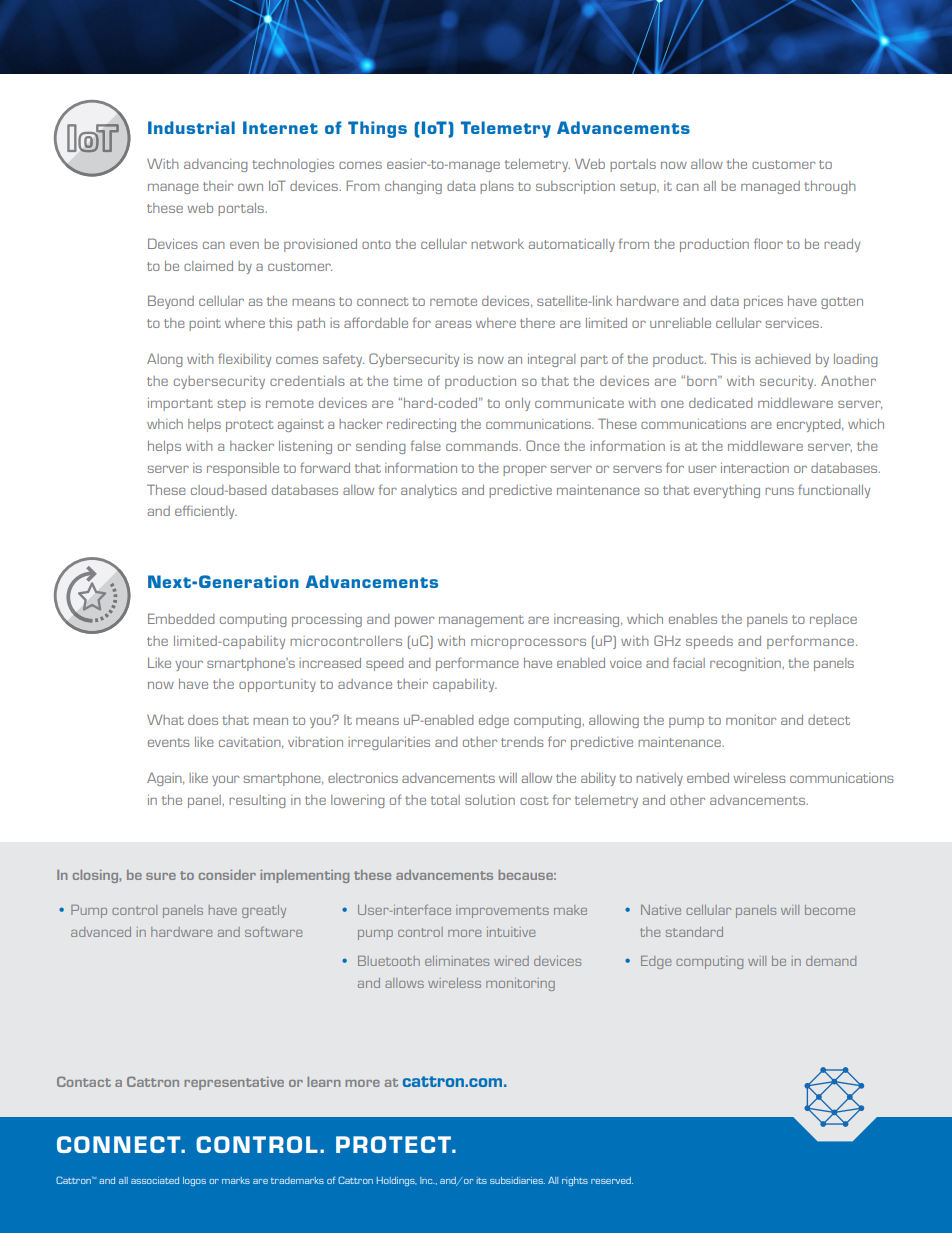 The width and height of the document is (952, 1233). Describe the element at coordinates (429, 491) in the document. I see `analytics` at that location.
